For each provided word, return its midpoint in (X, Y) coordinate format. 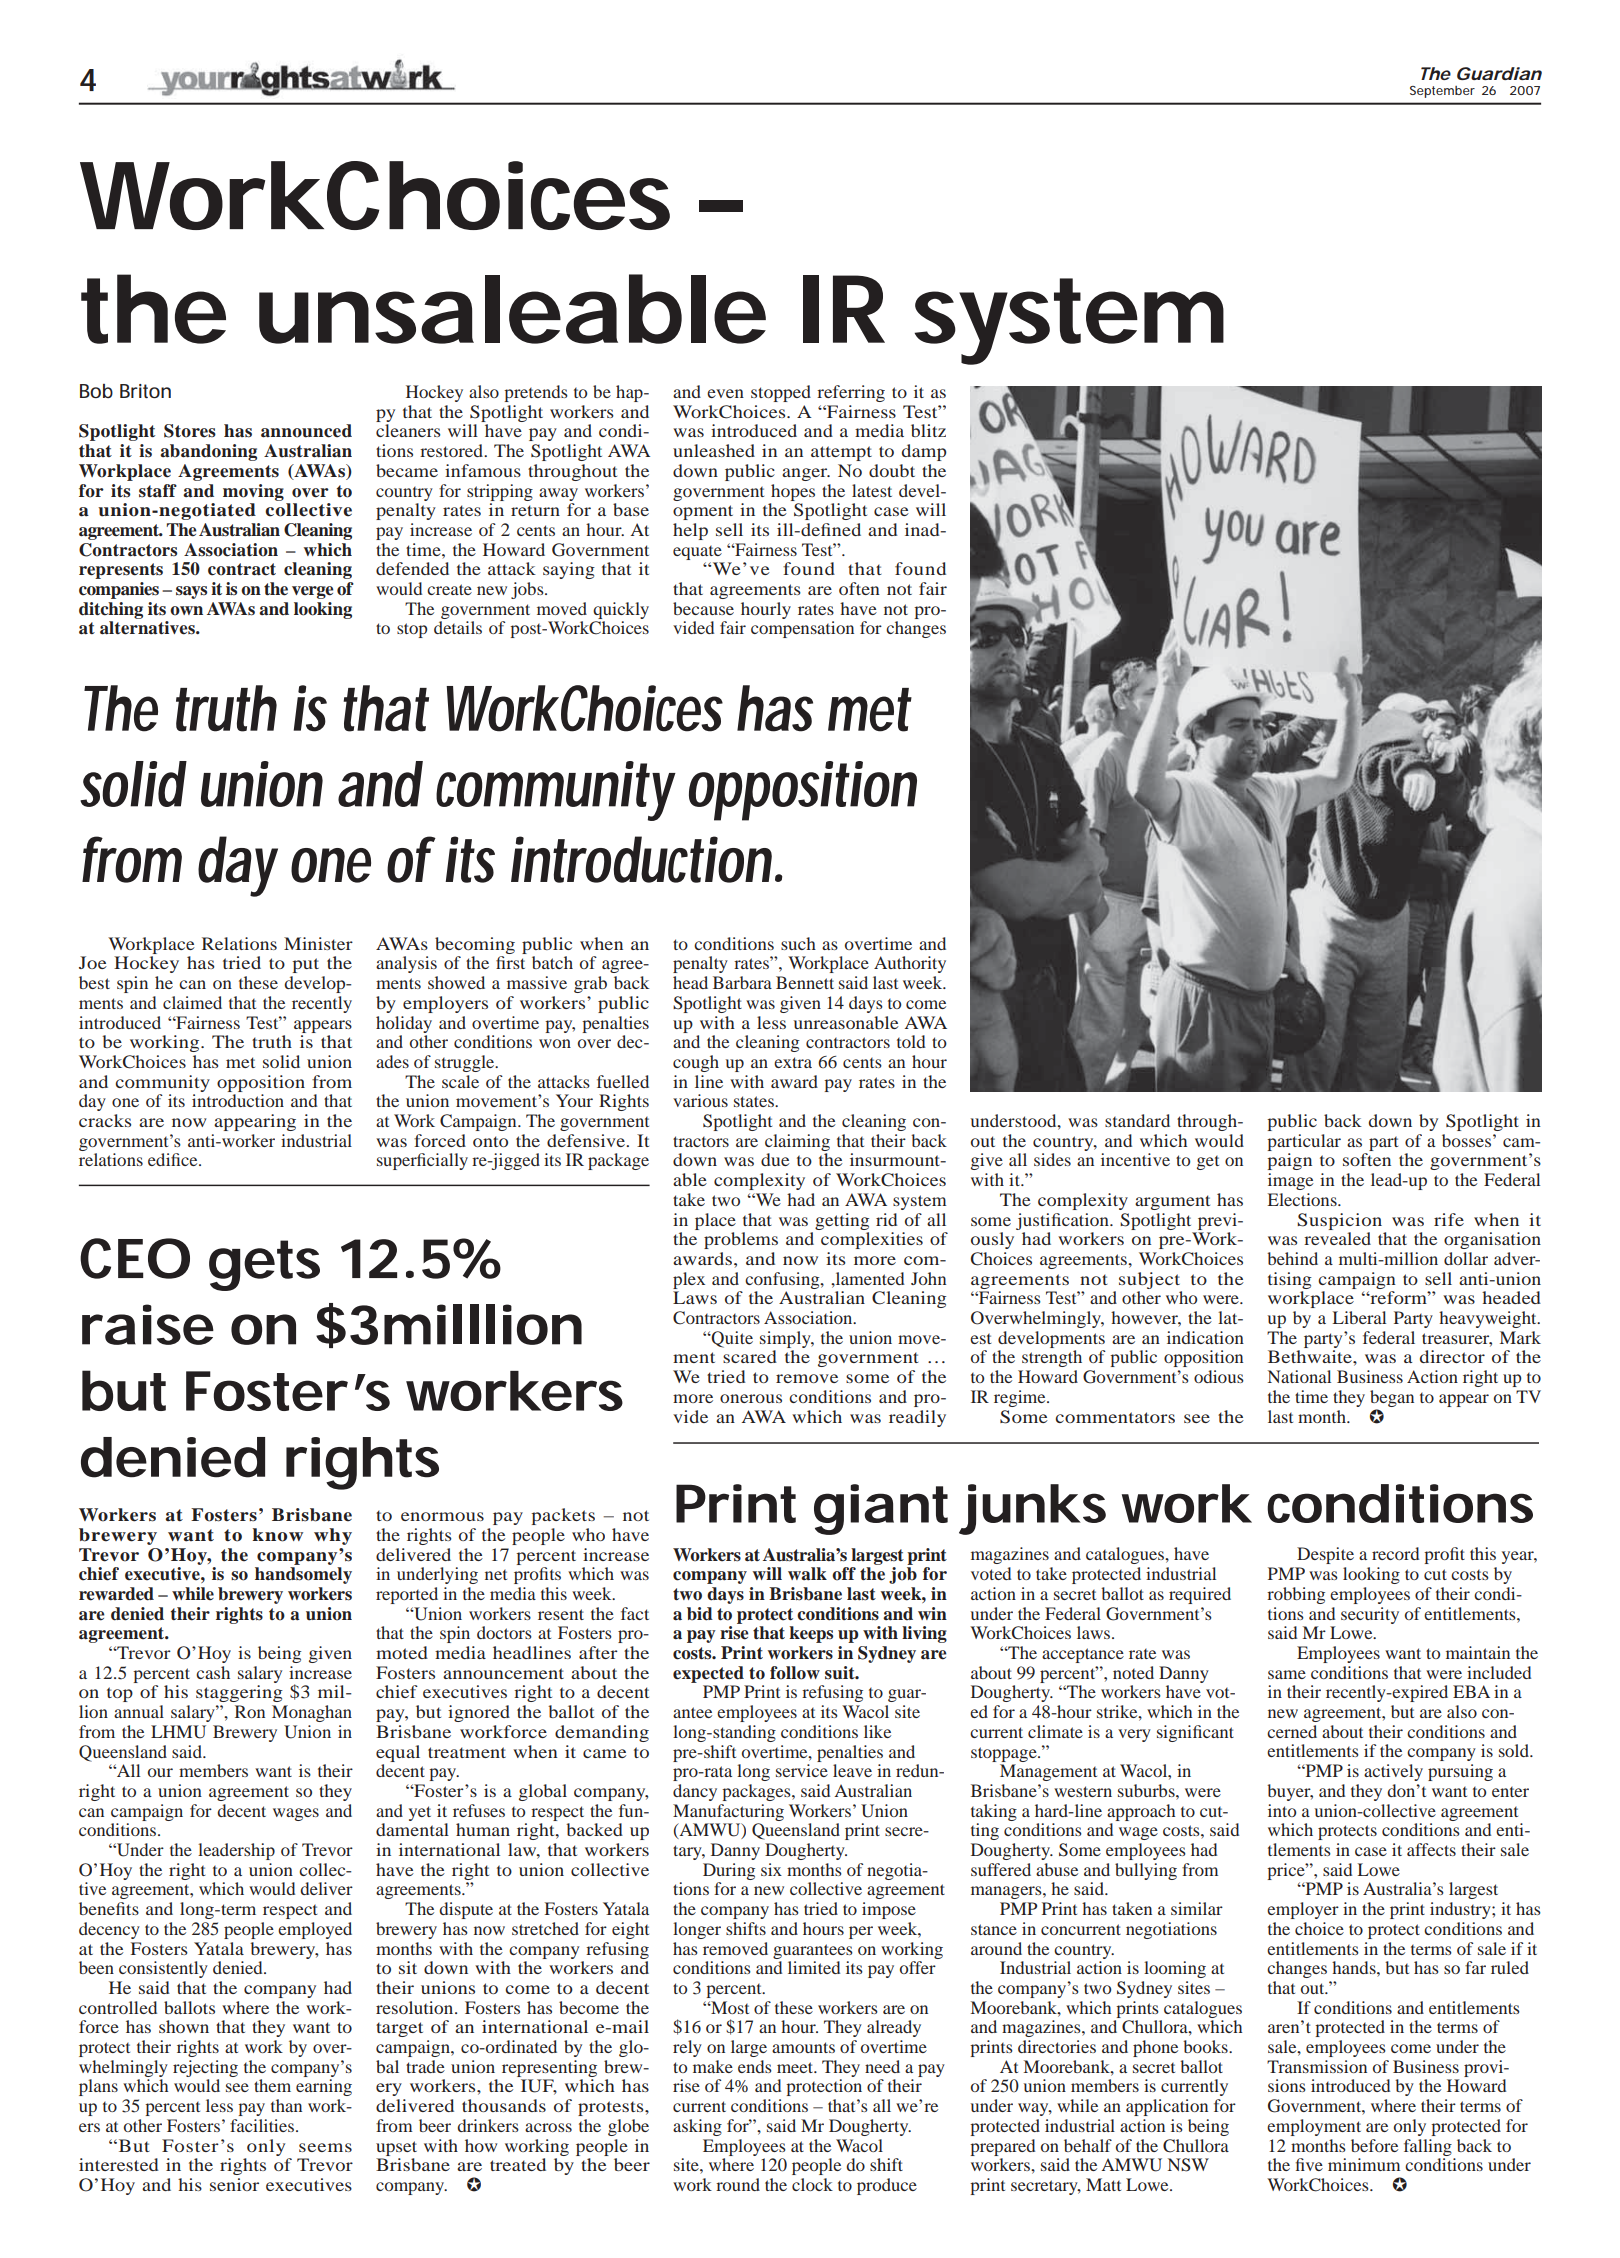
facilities (262, 2125)
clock (812, 2184)
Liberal (1359, 1317)
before (1374, 2145)
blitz (928, 430)
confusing (783, 1280)
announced (306, 431)
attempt (841, 453)
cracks (105, 1120)
